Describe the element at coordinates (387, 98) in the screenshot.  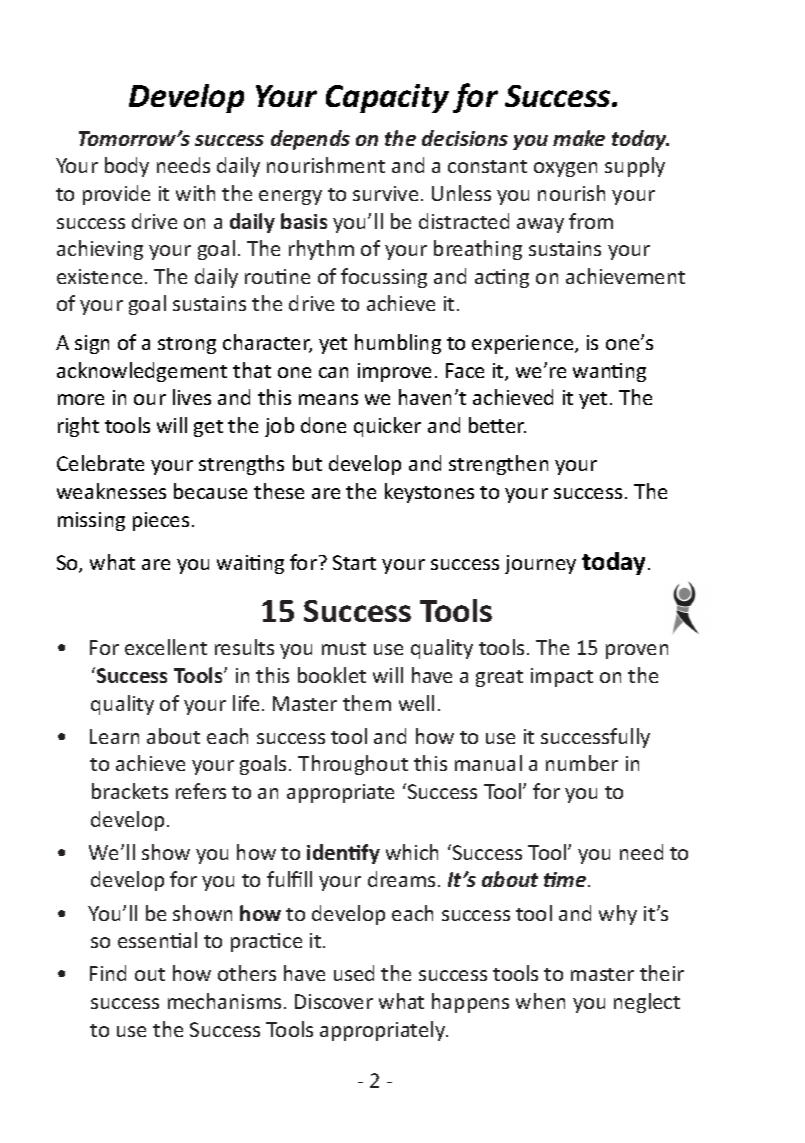
I see `Capacity` at that location.
